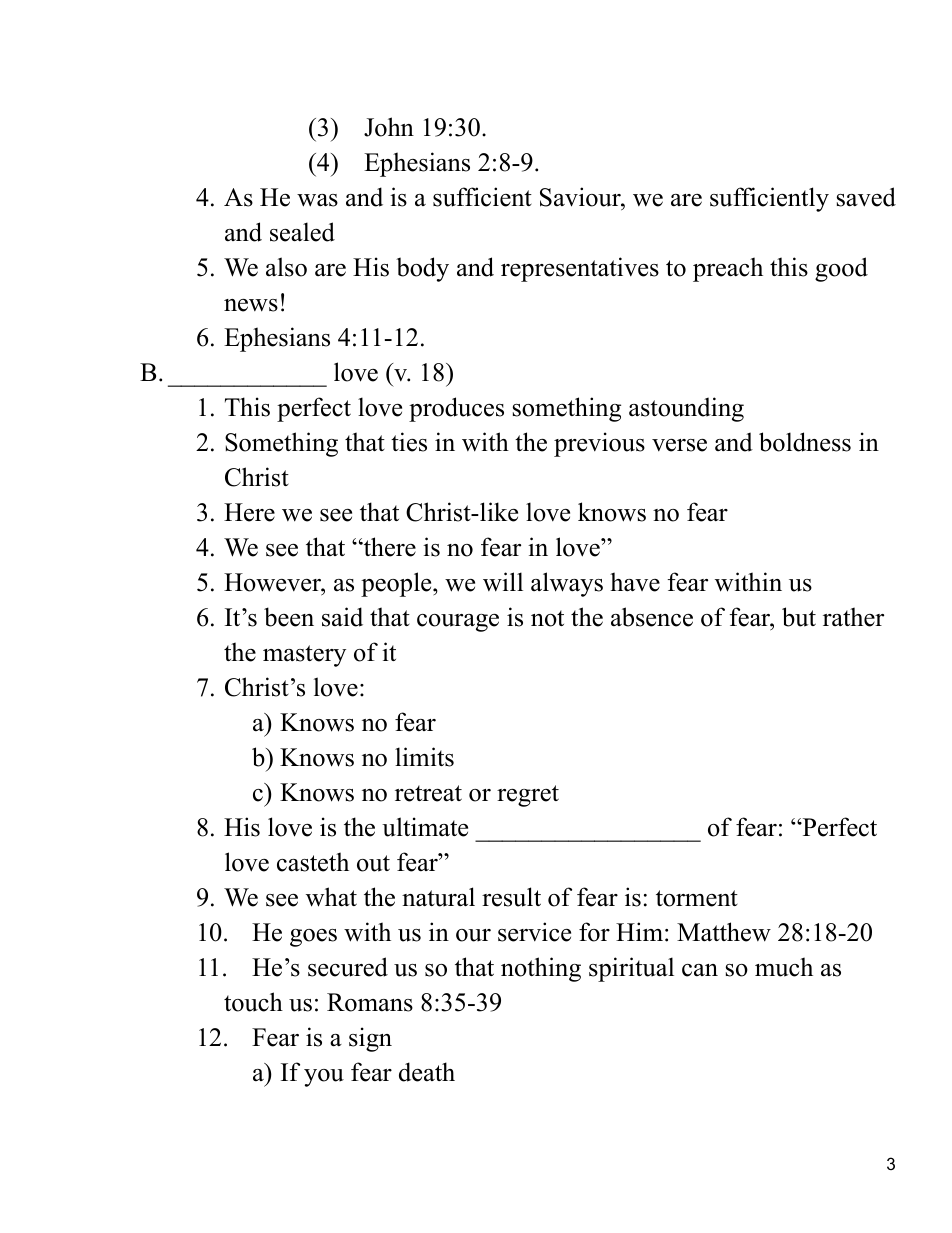 The height and width of the screenshot is (1233, 952). Describe the element at coordinates (567, 584) in the screenshot. I see `always` at that location.
